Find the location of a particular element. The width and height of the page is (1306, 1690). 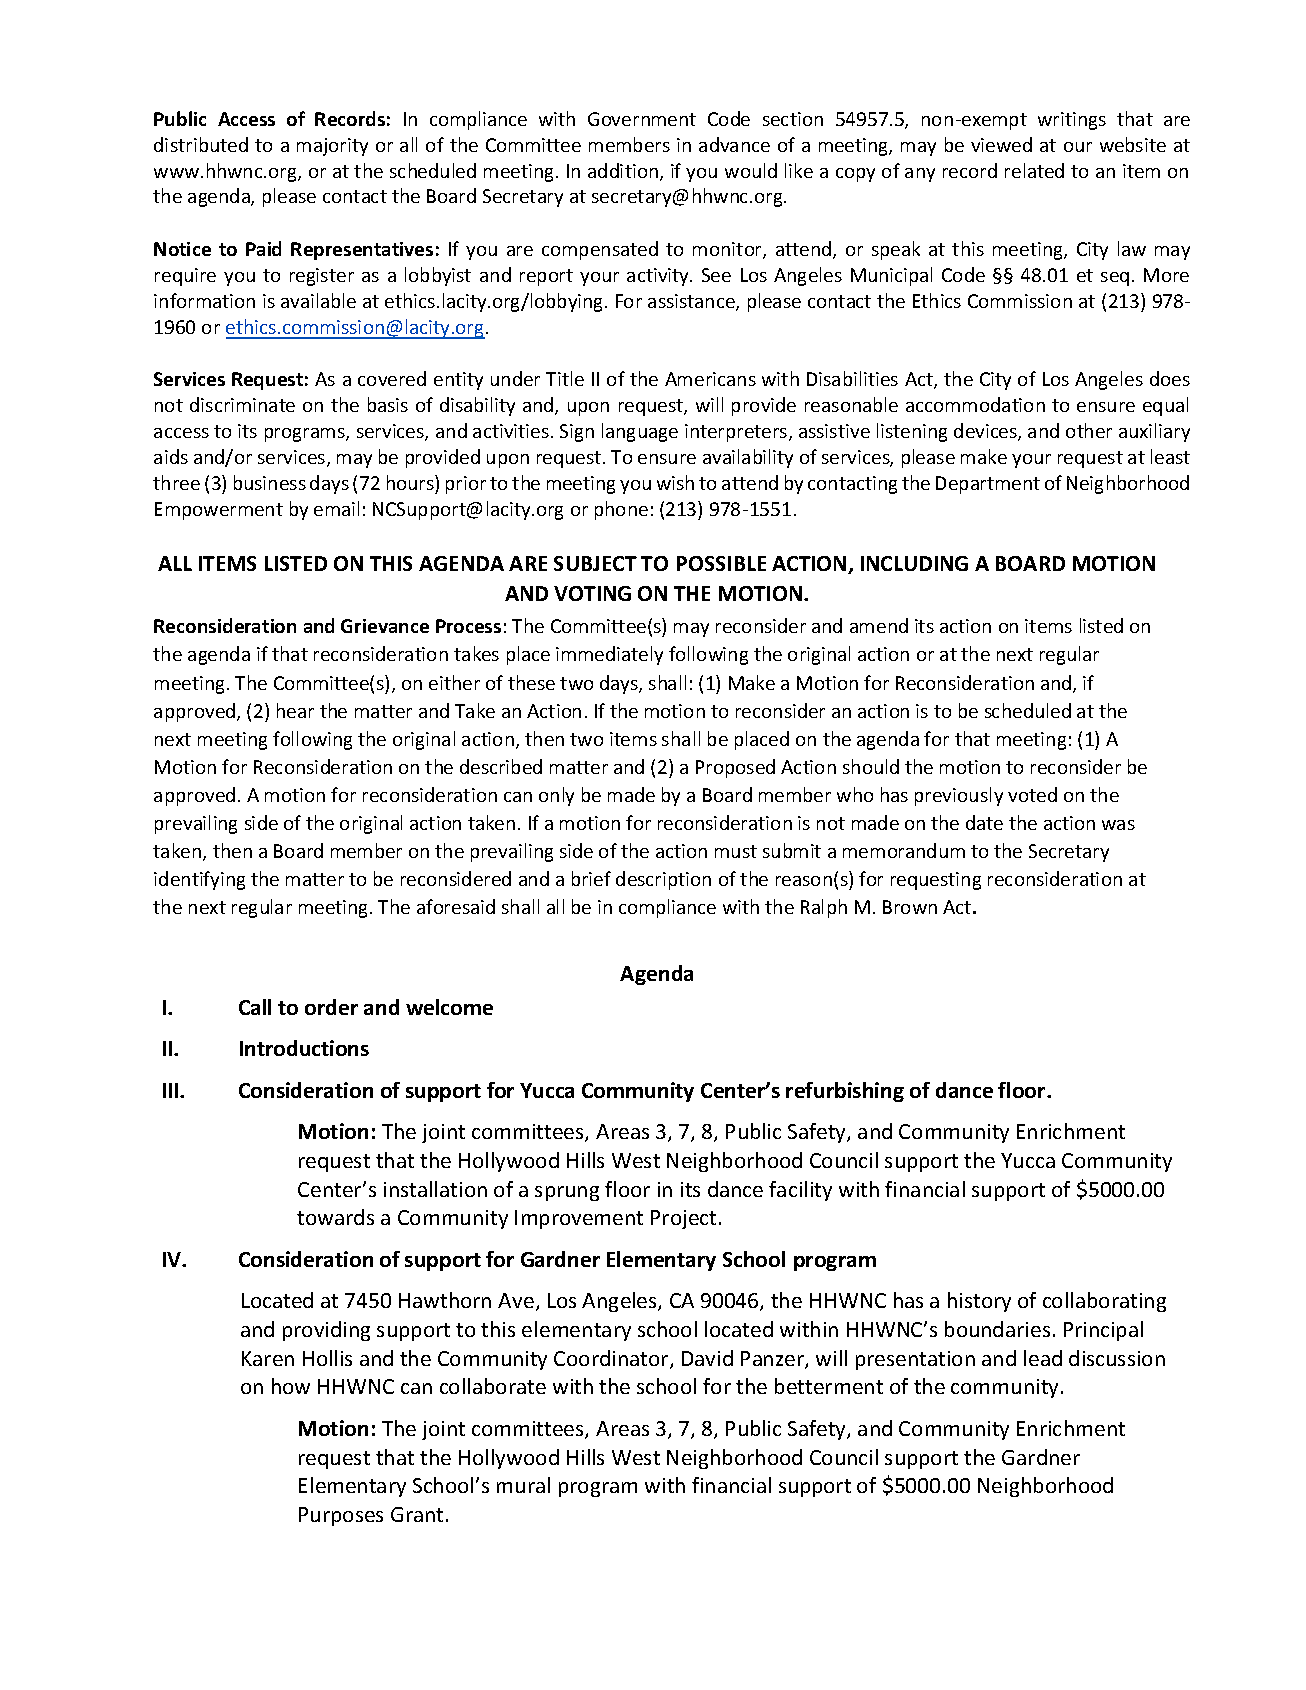

voted is located at coordinates (1032, 794).
